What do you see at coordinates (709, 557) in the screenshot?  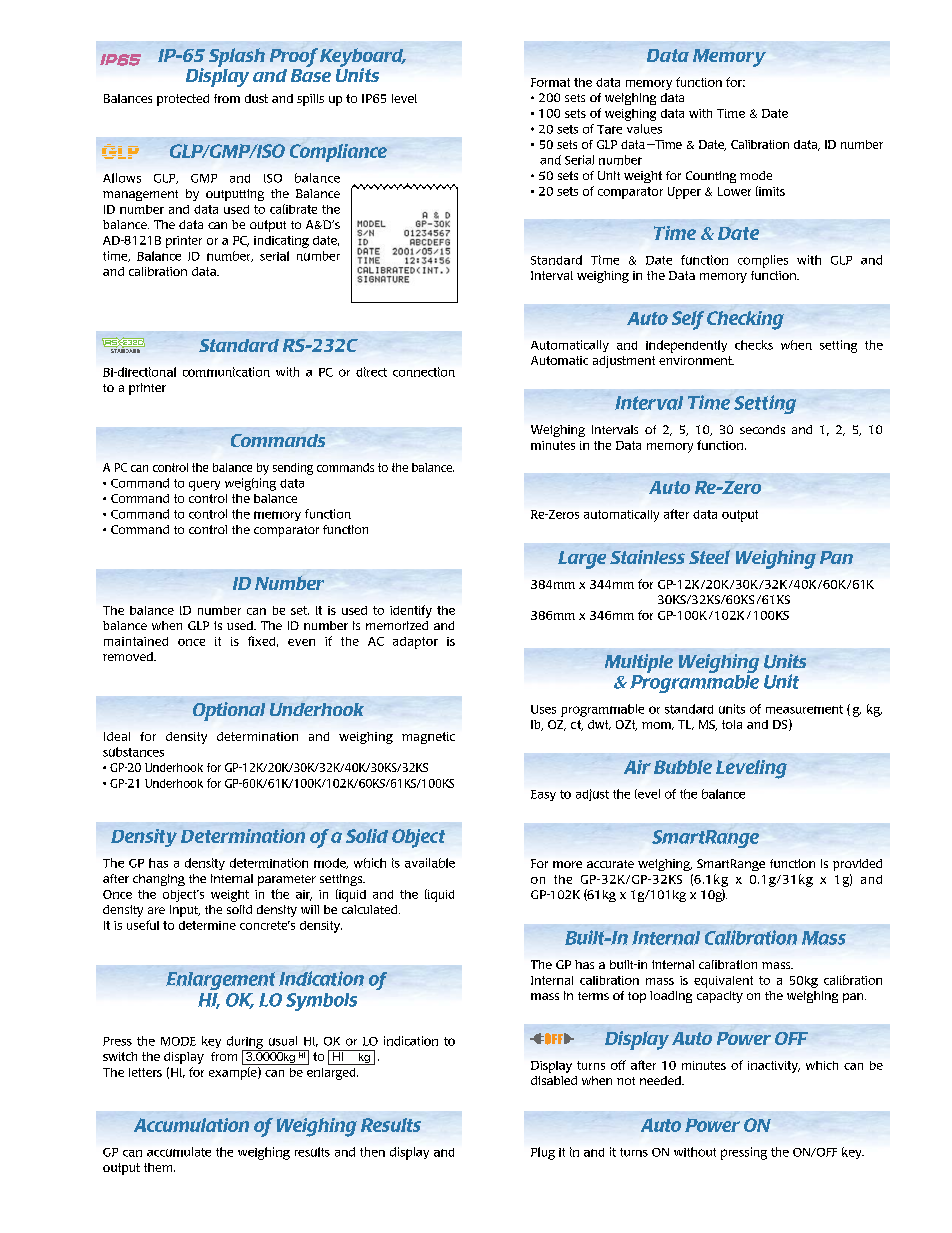 I see `Steel` at bounding box center [709, 557].
